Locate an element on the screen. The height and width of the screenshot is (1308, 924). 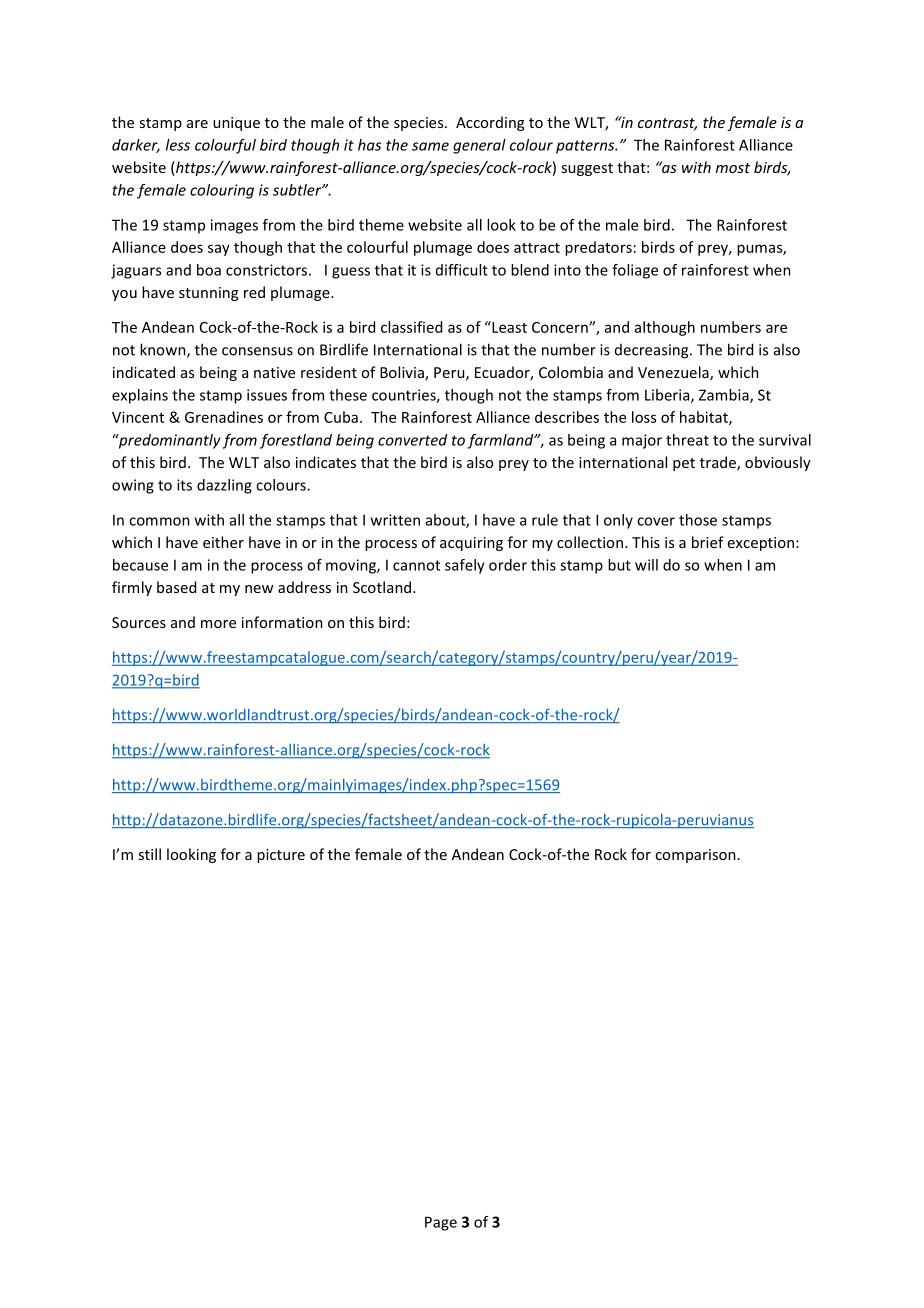
Scotland is located at coordinates (383, 587).
